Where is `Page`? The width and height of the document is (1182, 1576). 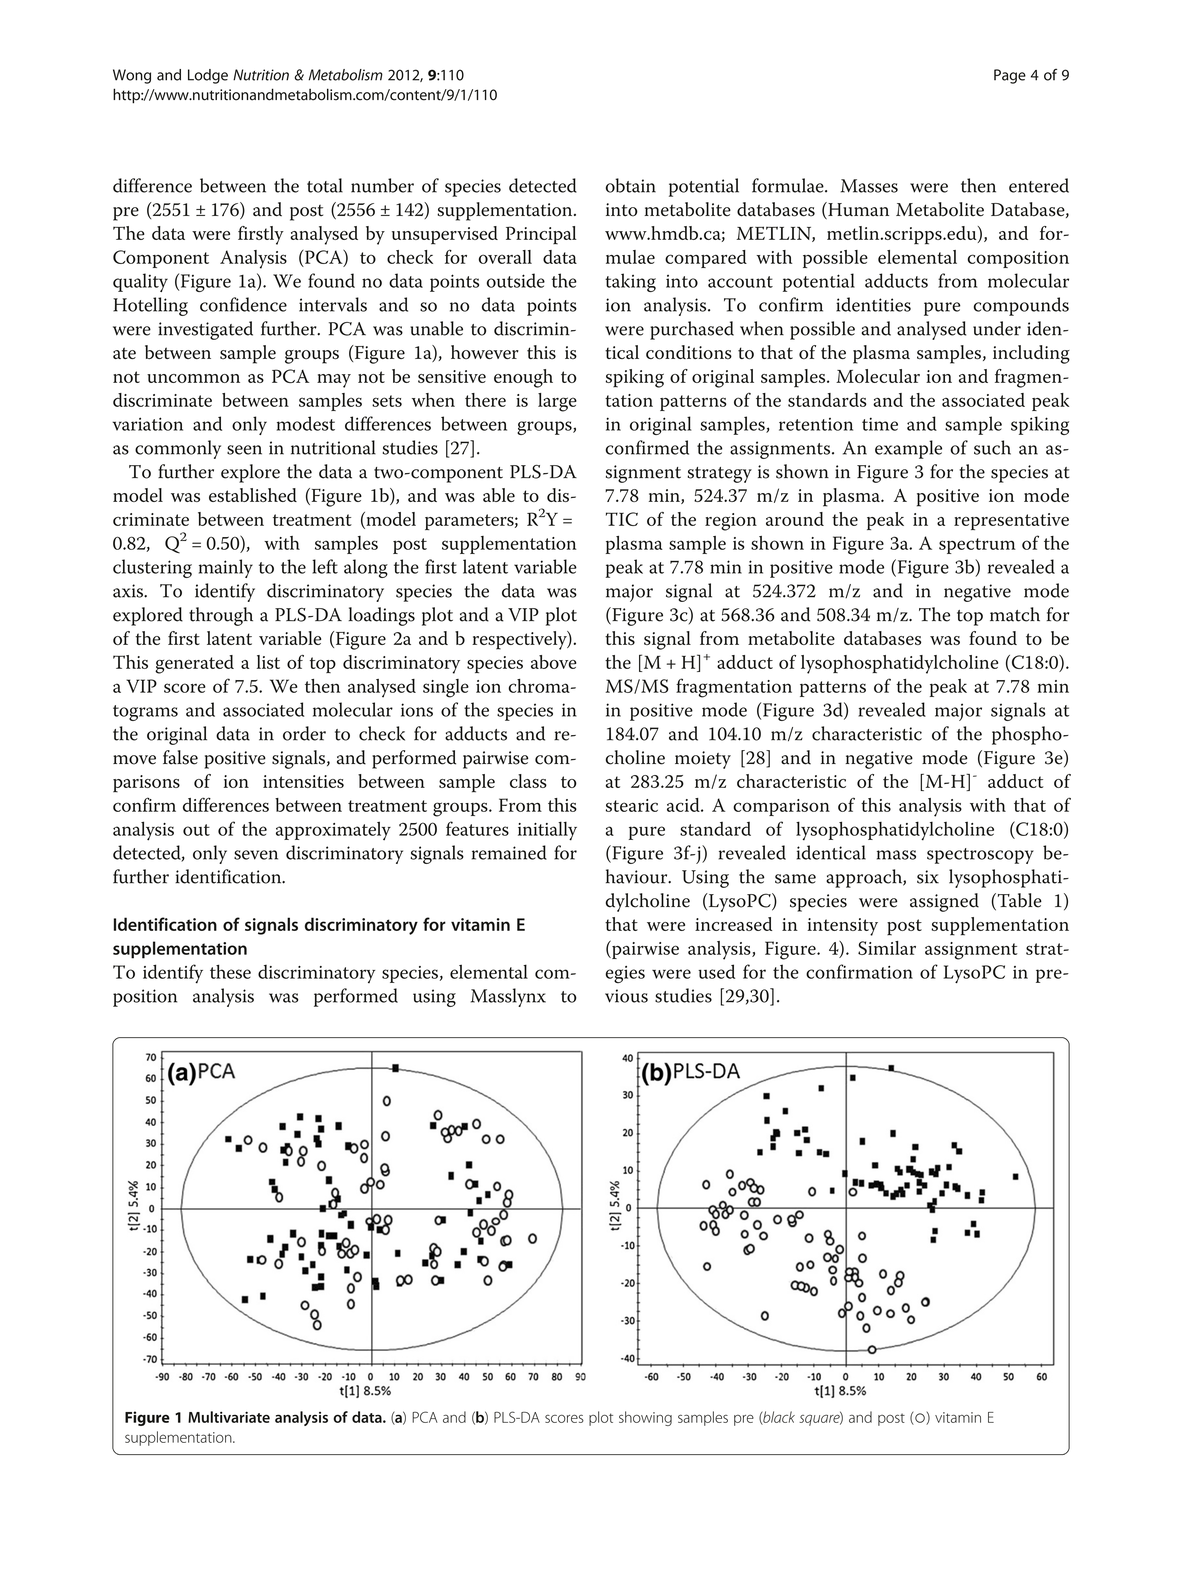
Page is located at coordinates (1010, 76).
